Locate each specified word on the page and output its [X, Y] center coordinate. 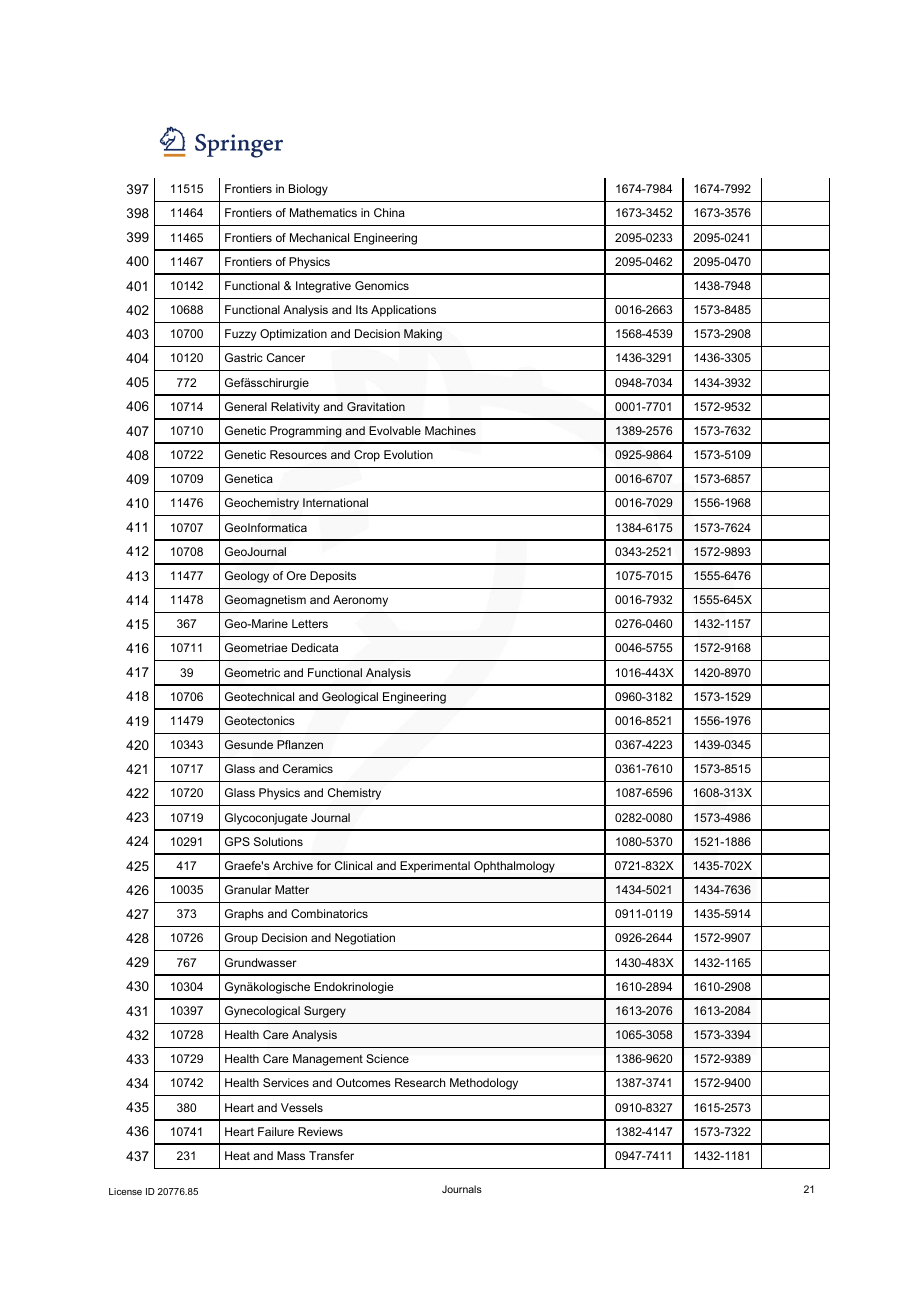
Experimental [435, 867]
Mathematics [323, 212]
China [389, 212]
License [125, 1191]
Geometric [252, 672]
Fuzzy [240, 335]
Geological [350, 698]
